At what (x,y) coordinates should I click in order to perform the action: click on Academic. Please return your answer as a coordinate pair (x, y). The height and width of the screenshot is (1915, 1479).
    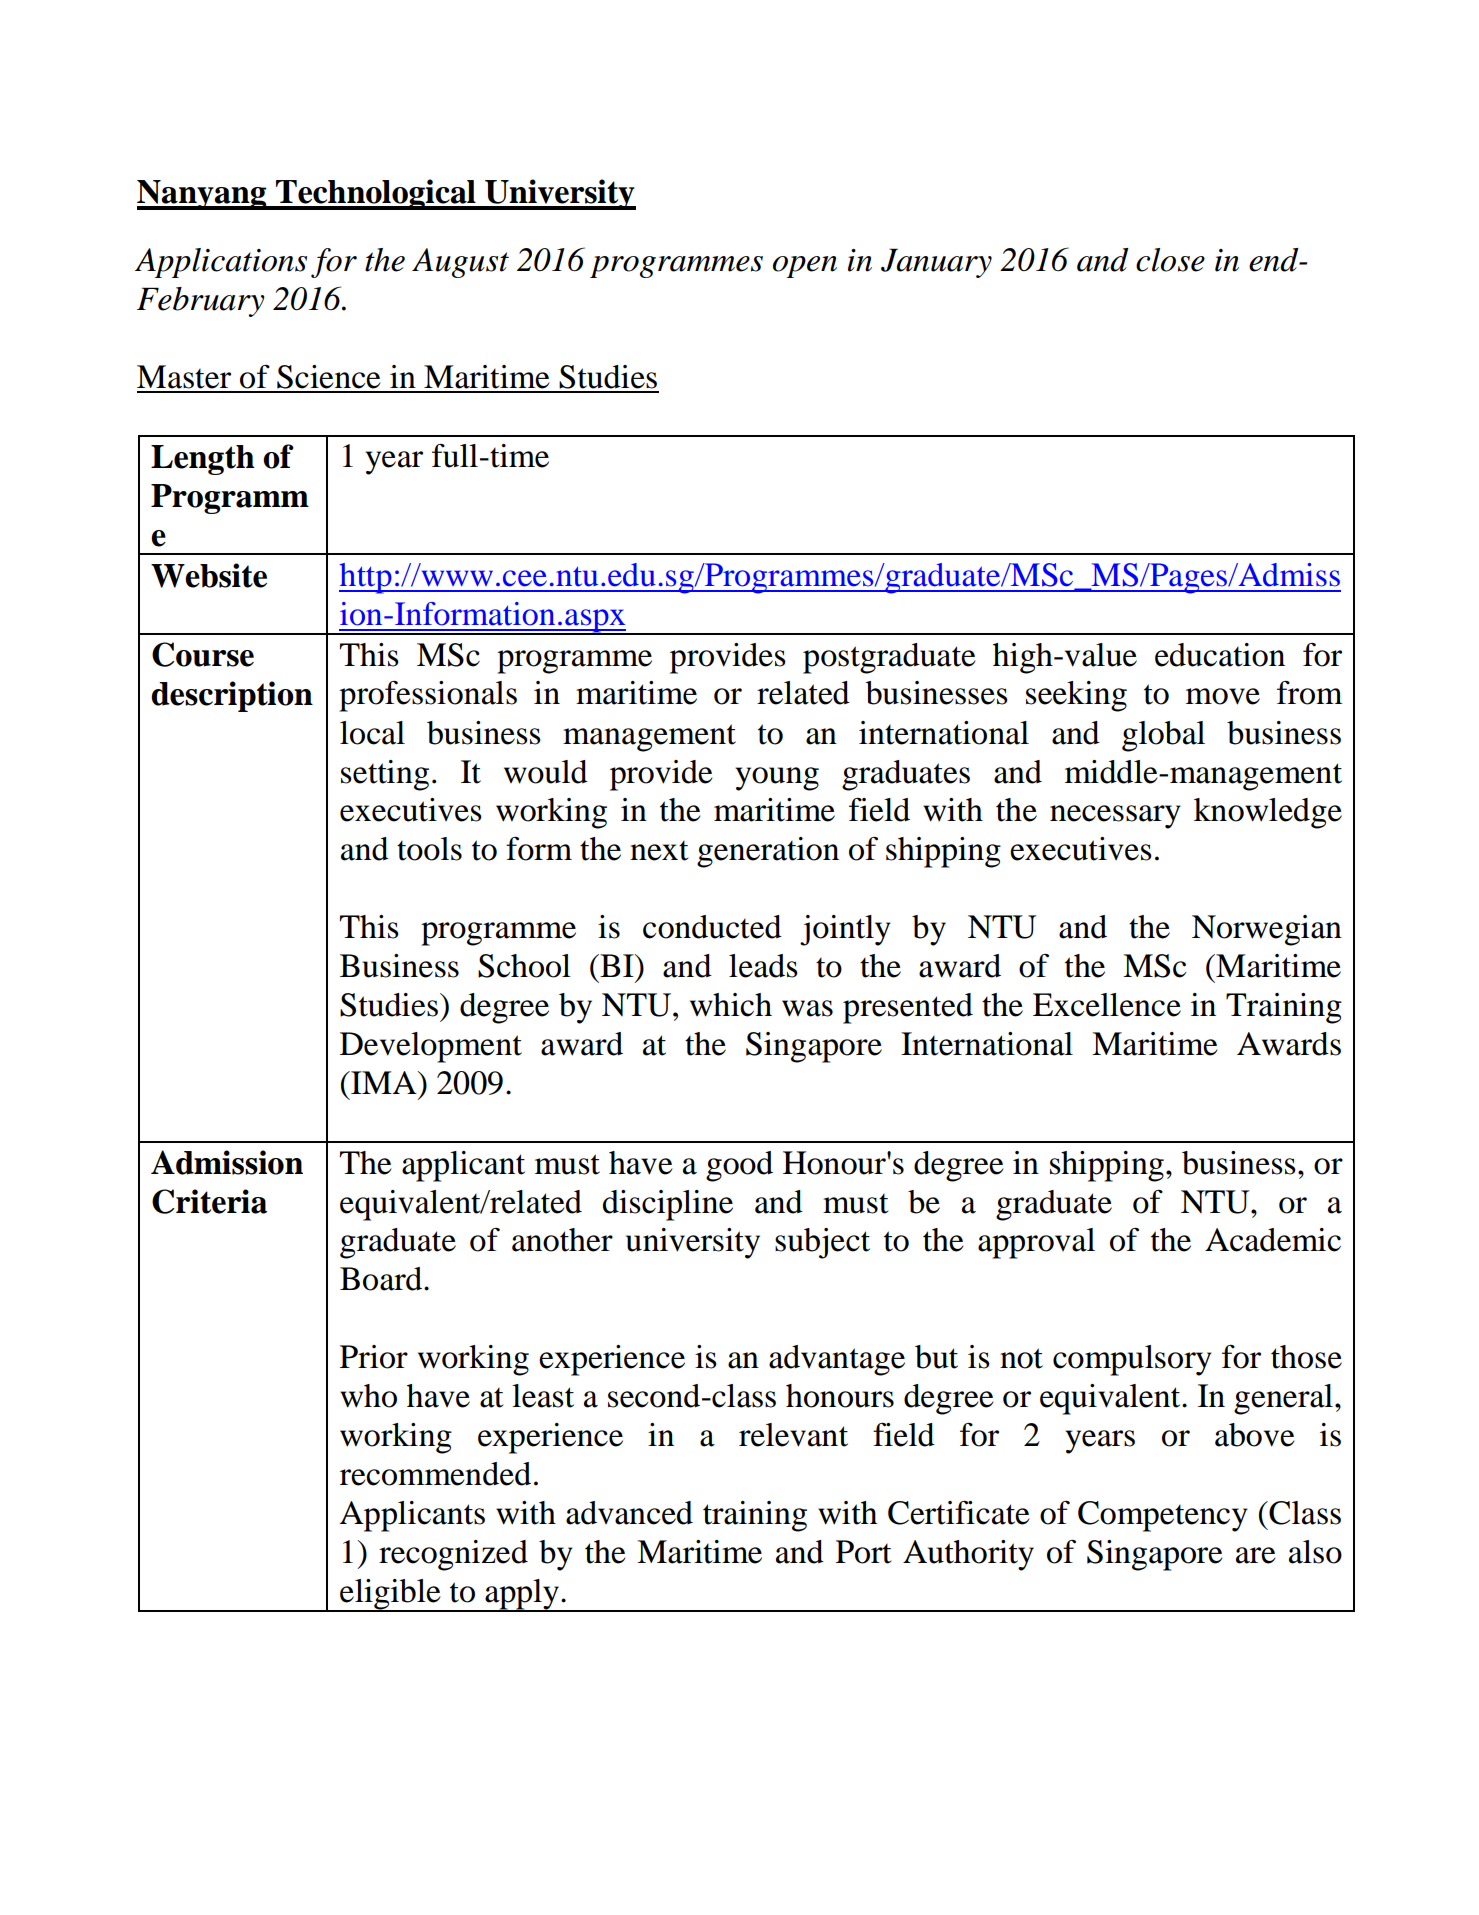
    Looking at the image, I should click on (1273, 1240).
